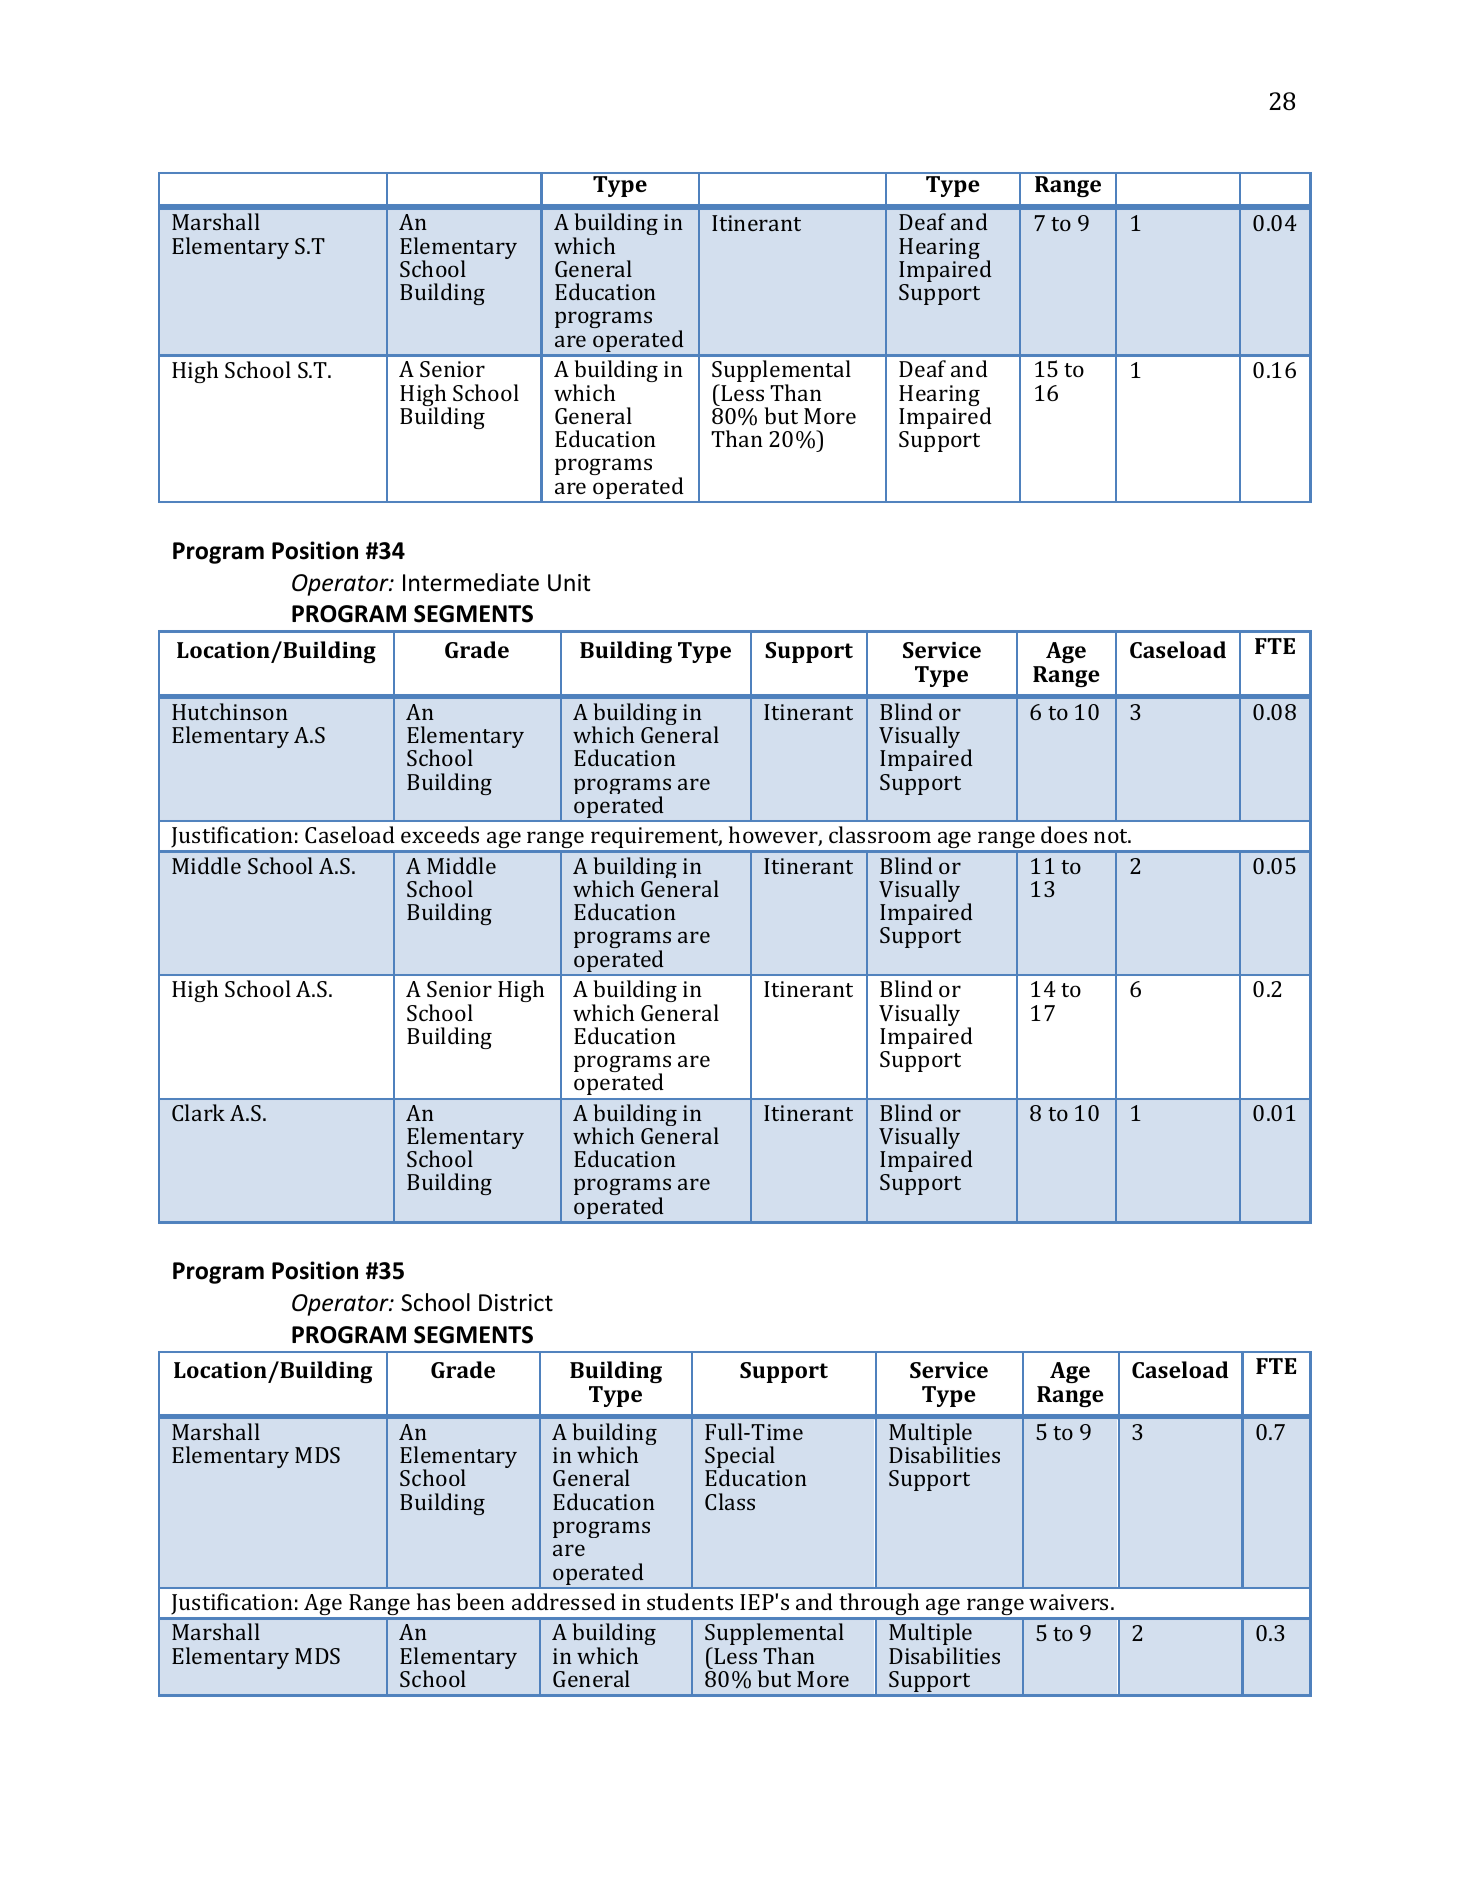  What do you see at coordinates (433, 1601) in the document?
I see `has` at bounding box center [433, 1601].
